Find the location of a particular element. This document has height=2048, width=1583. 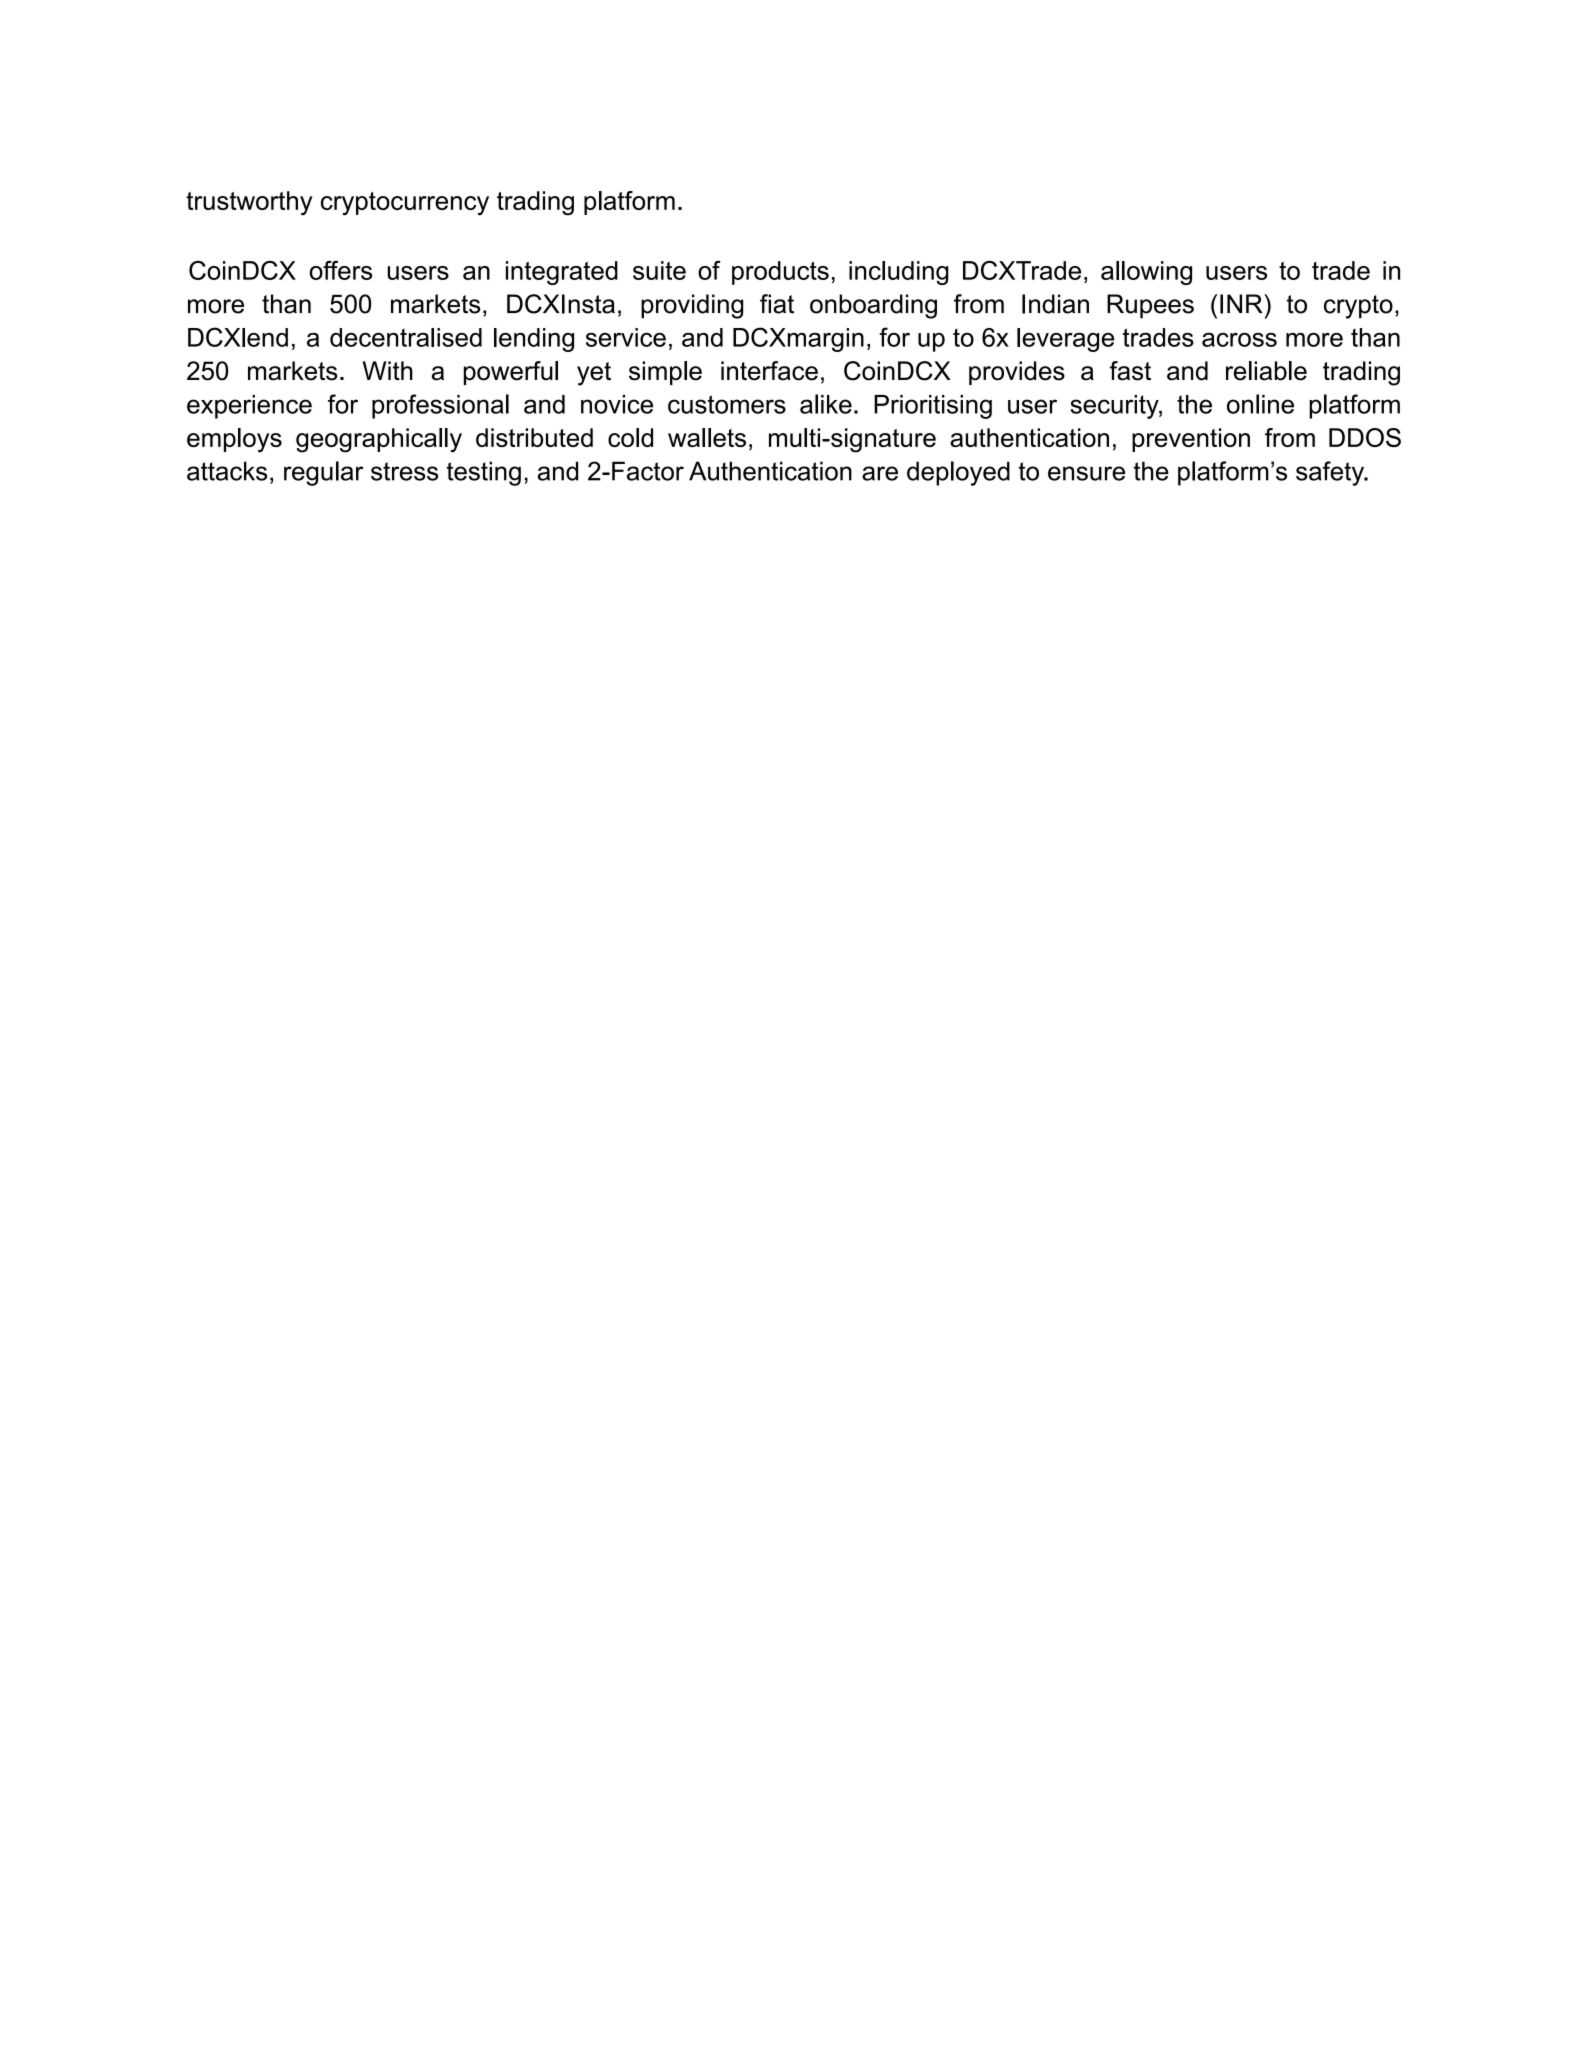

safety is located at coordinates (1331, 473).
